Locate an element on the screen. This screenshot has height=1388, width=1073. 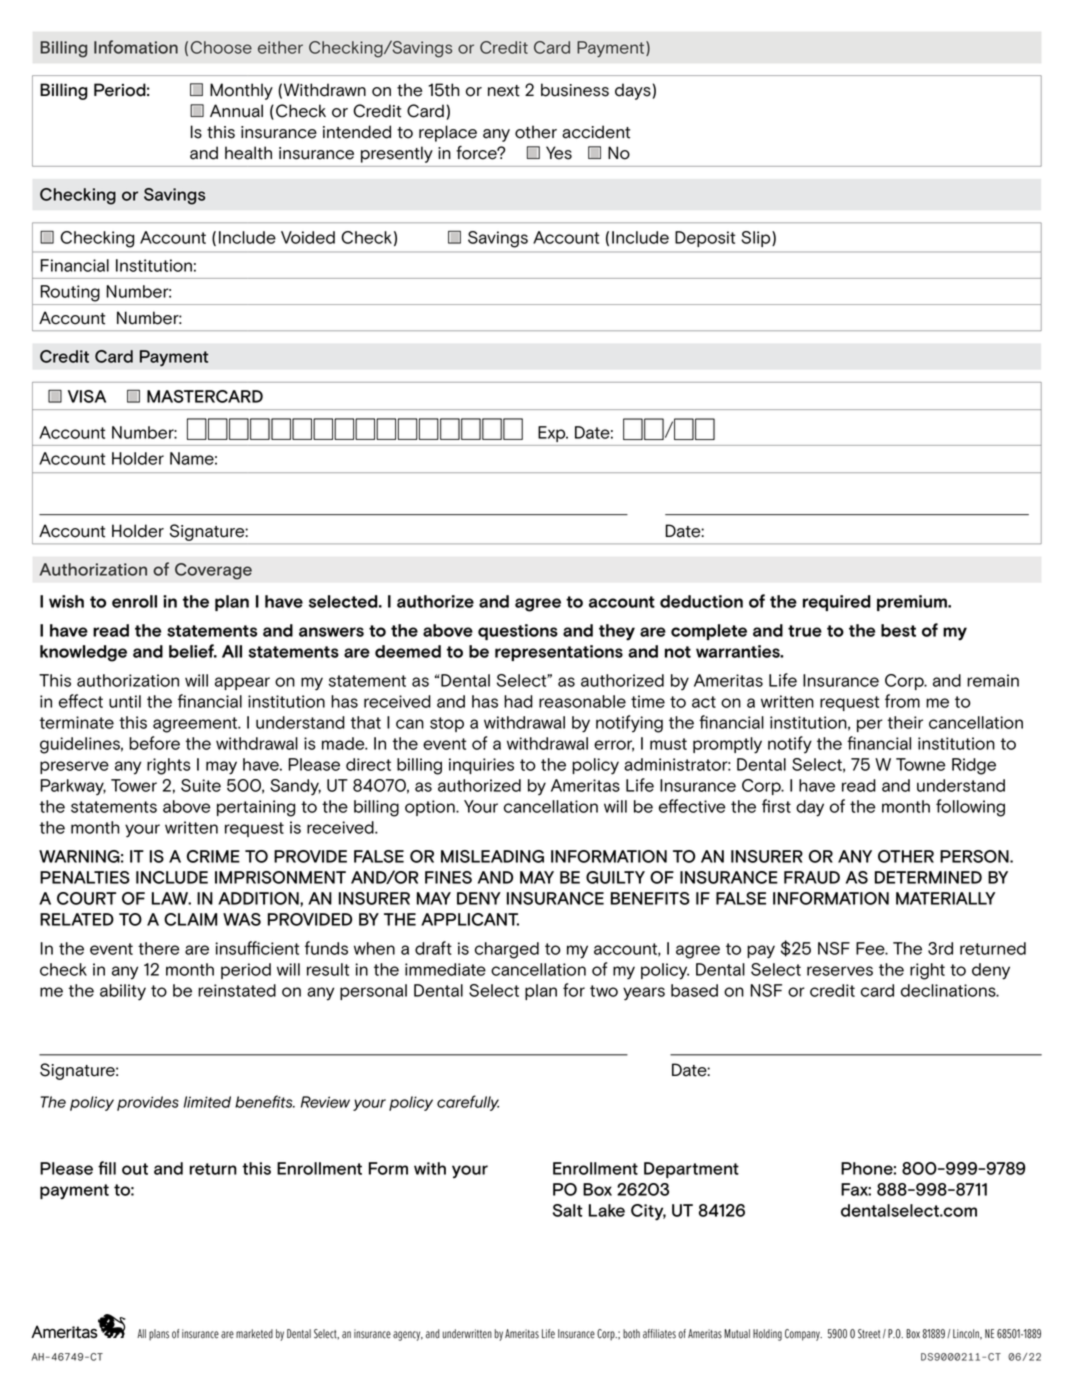
next is located at coordinates (504, 91).
